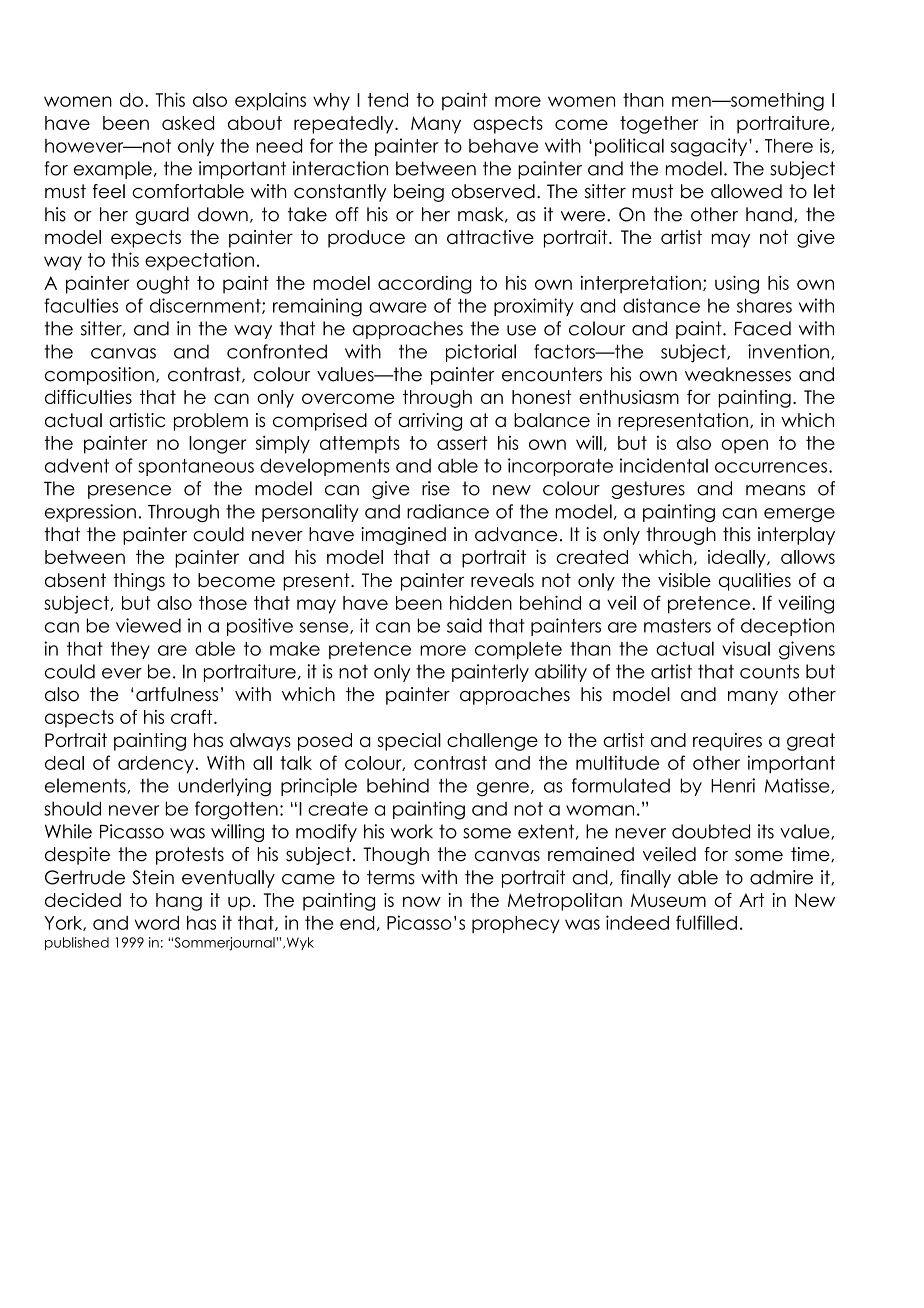 Image resolution: width=924 pixels, height=1308 pixels. I want to click on presence, so click(129, 492).
